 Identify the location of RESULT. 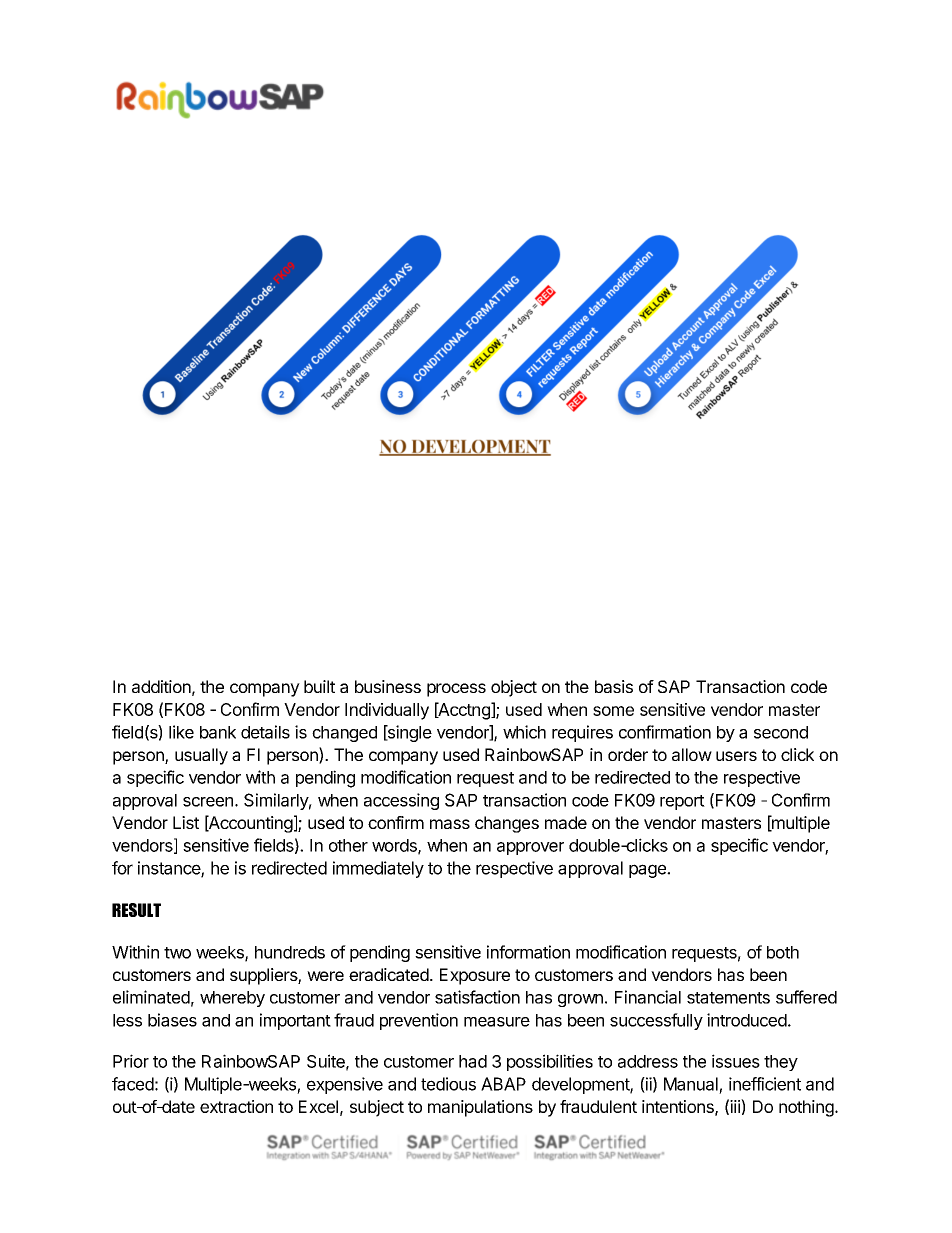
(136, 910).
